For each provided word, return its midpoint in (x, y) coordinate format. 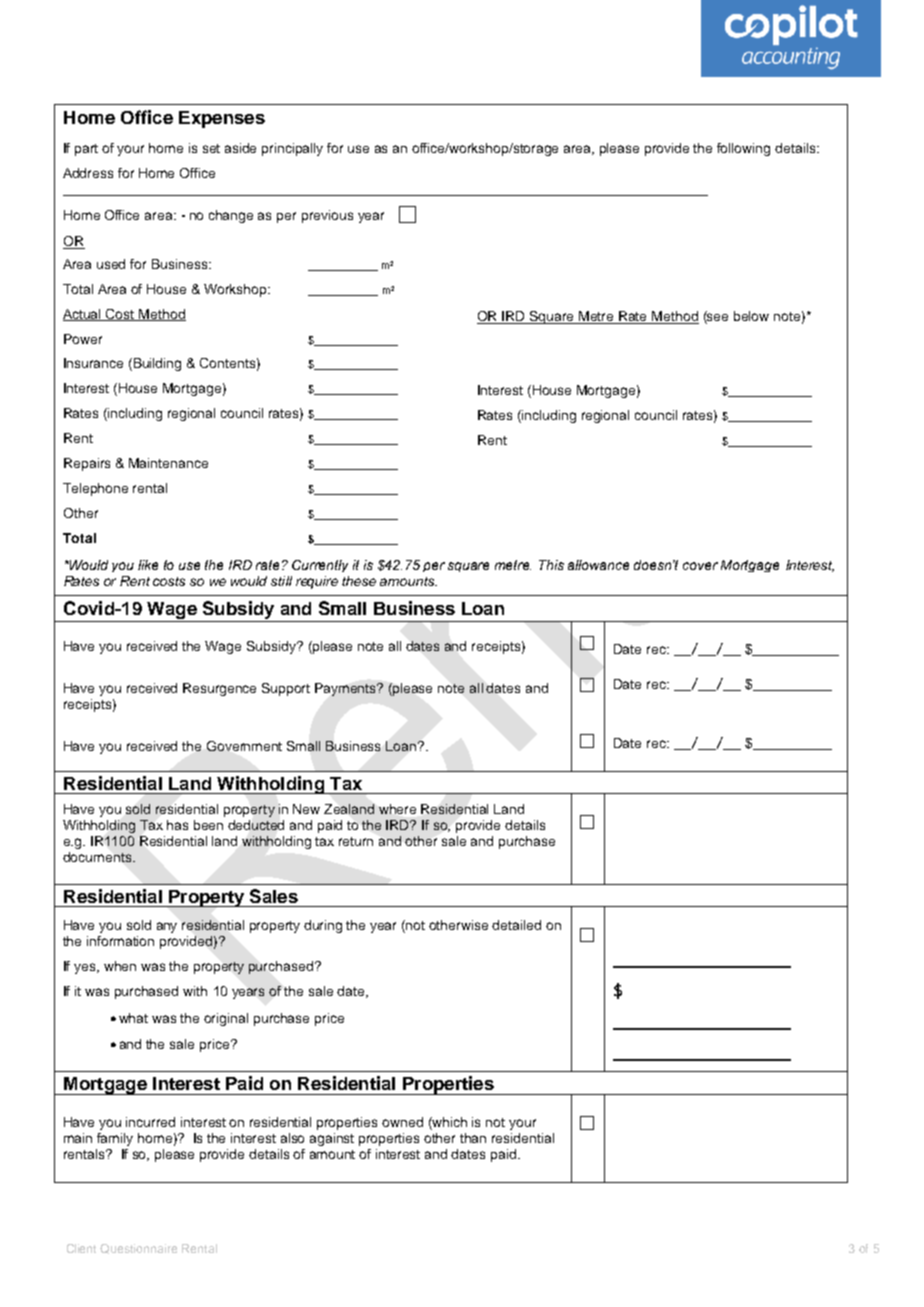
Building (157, 364)
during (323, 926)
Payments (347, 689)
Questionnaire (138, 1249)
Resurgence (219, 689)
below (751, 316)
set (211, 148)
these (359, 581)
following (743, 149)
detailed (516, 925)
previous (327, 216)
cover (700, 566)
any (167, 927)
